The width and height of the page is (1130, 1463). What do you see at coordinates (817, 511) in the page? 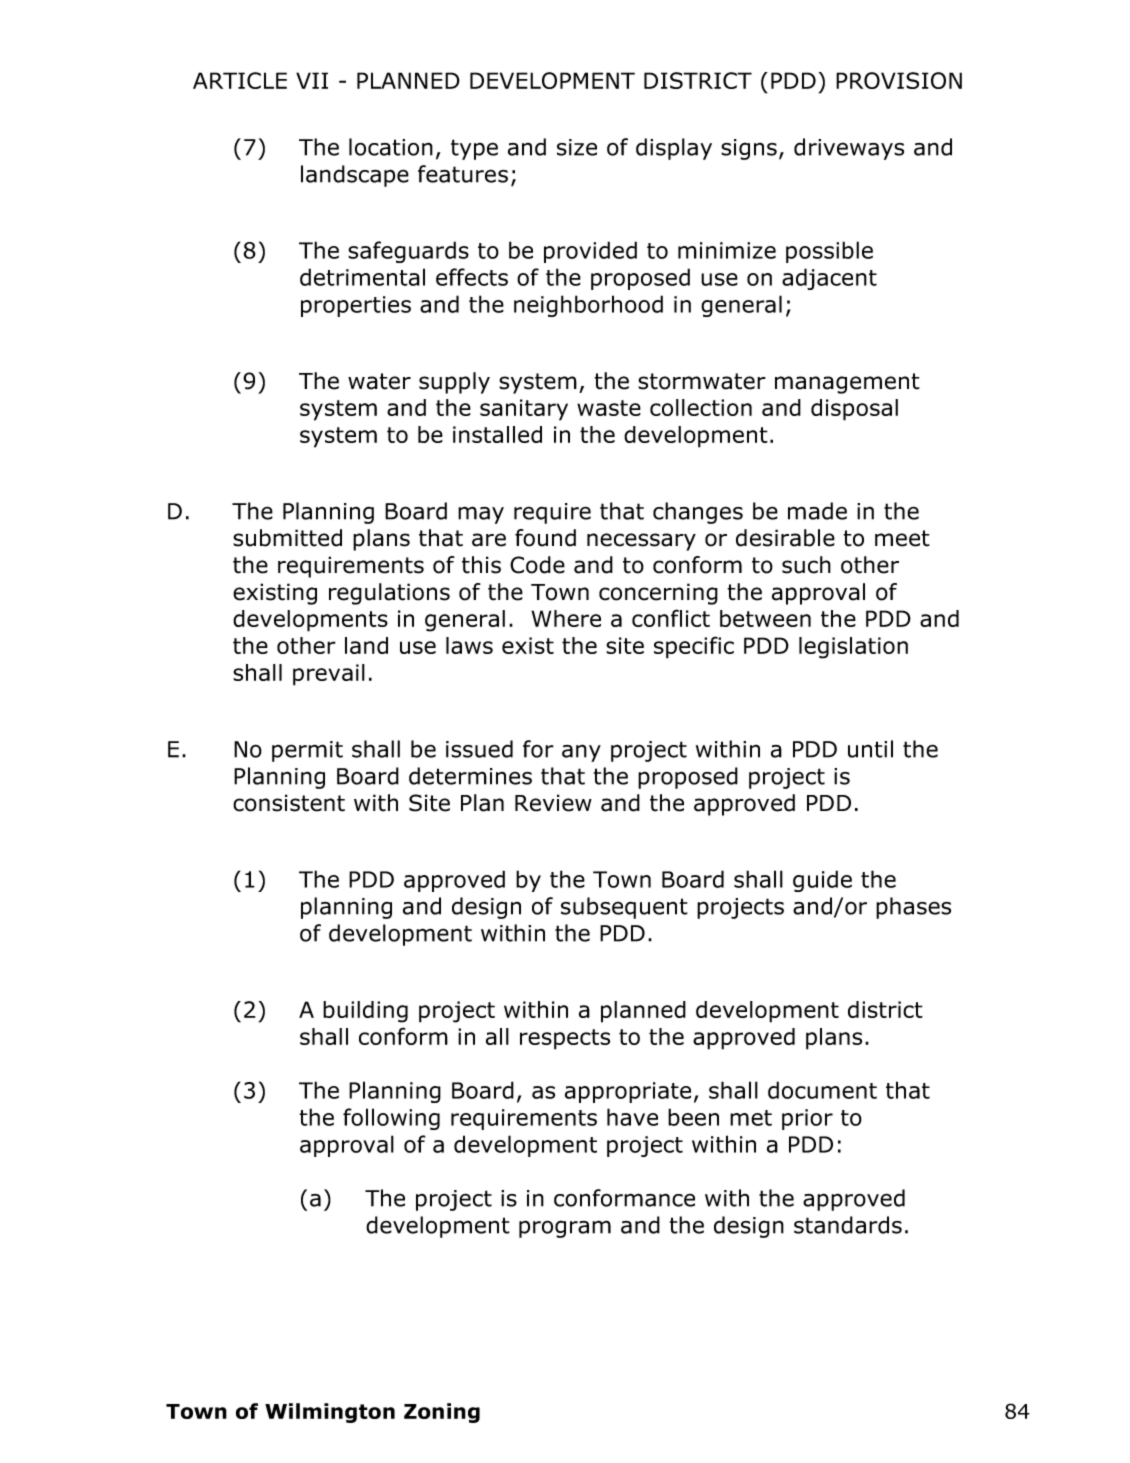
I see `made` at bounding box center [817, 511].
